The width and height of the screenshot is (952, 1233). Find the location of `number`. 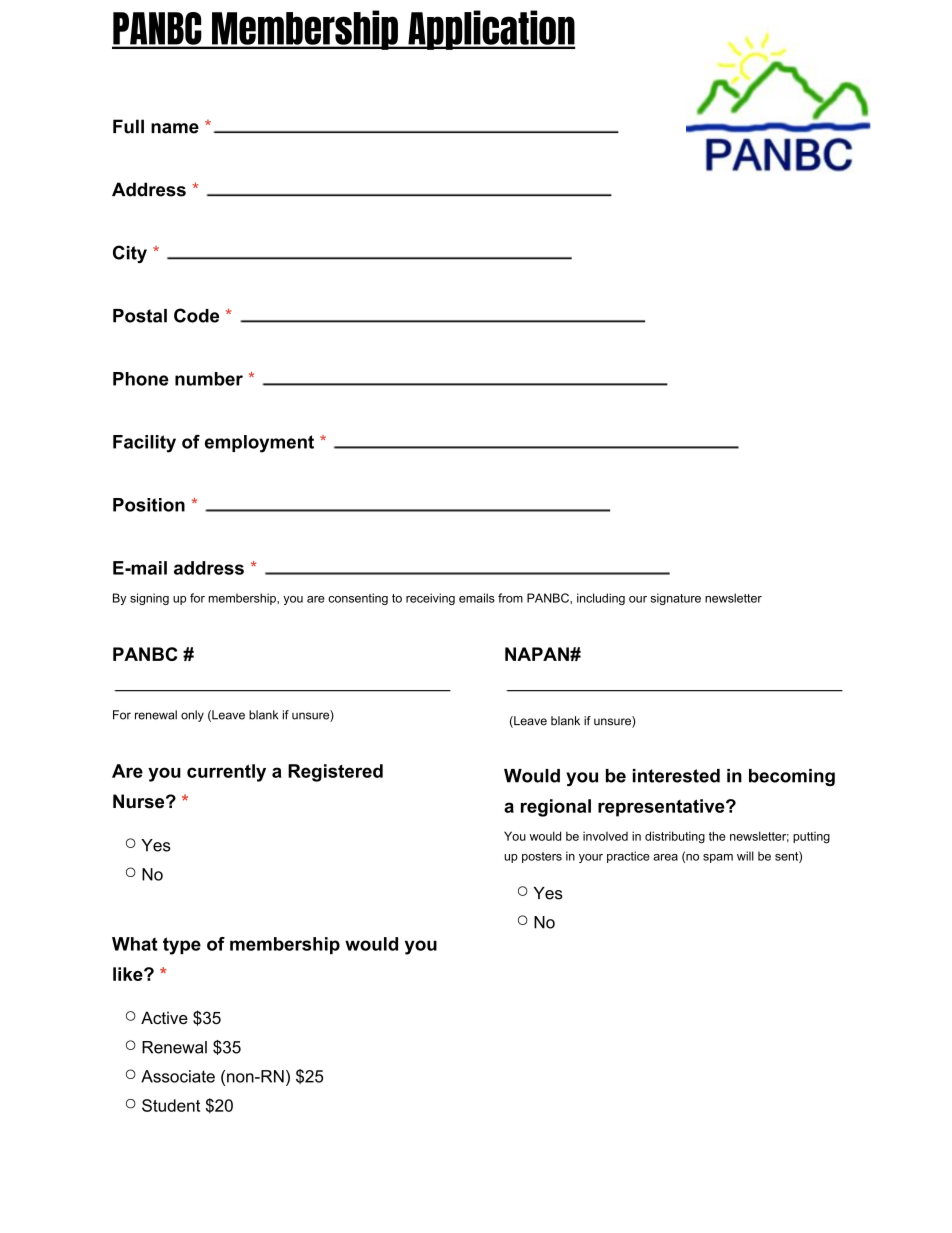

number is located at coordinates (209, 379).
